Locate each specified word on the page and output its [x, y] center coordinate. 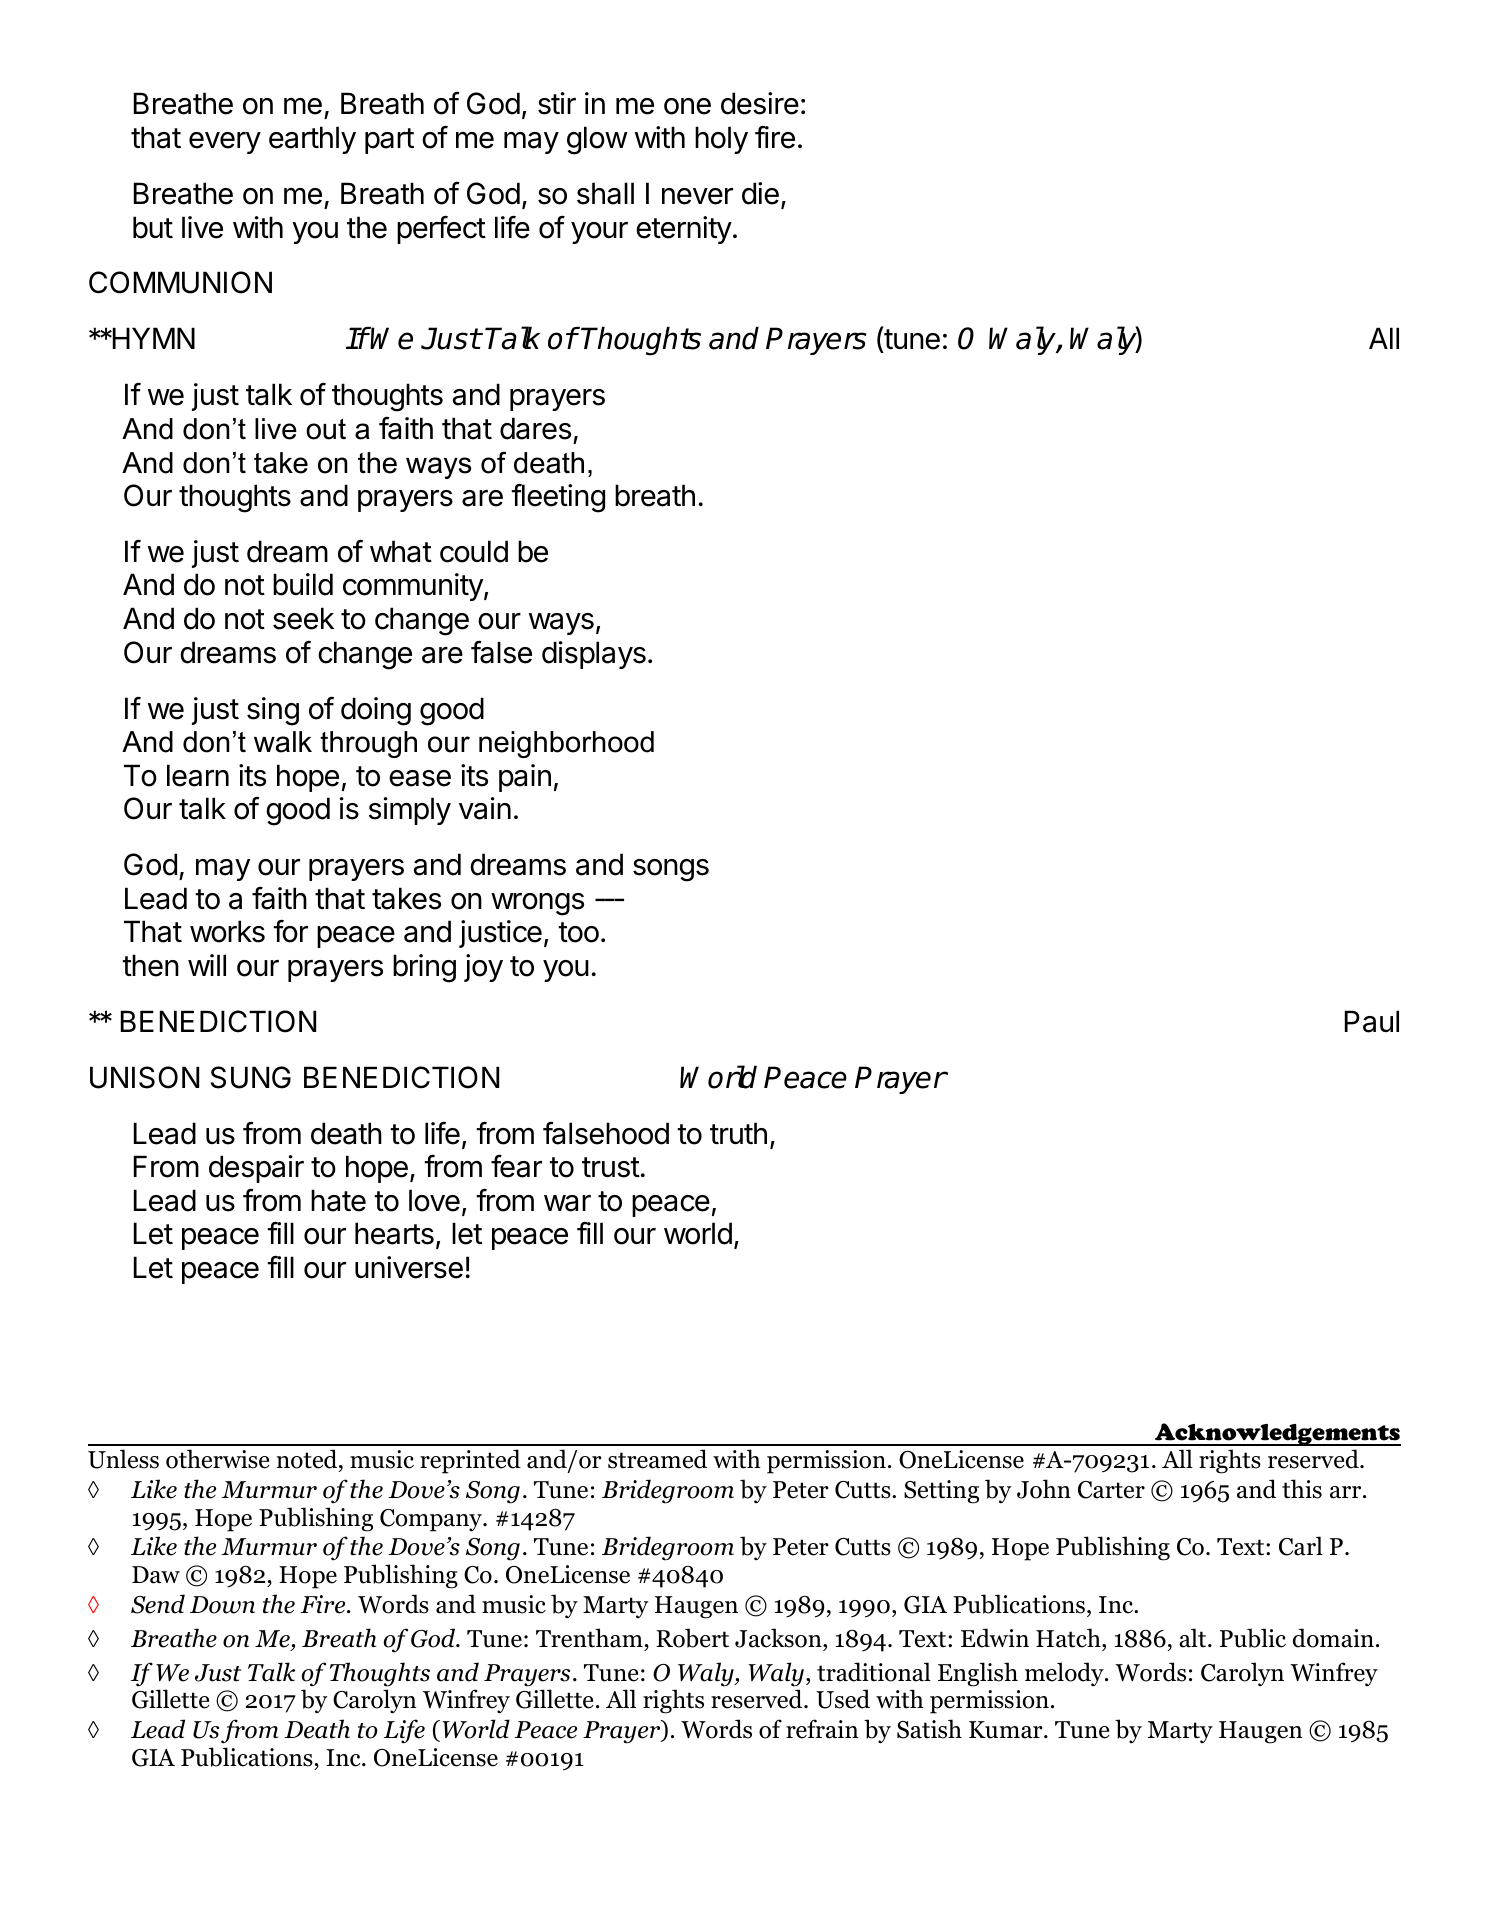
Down [222, 1605]
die [760, 193]
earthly [312, 140]
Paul [1372, 1021]
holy [721, 140]
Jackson [779, 1638]
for [290, 931]
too [578, 932]
